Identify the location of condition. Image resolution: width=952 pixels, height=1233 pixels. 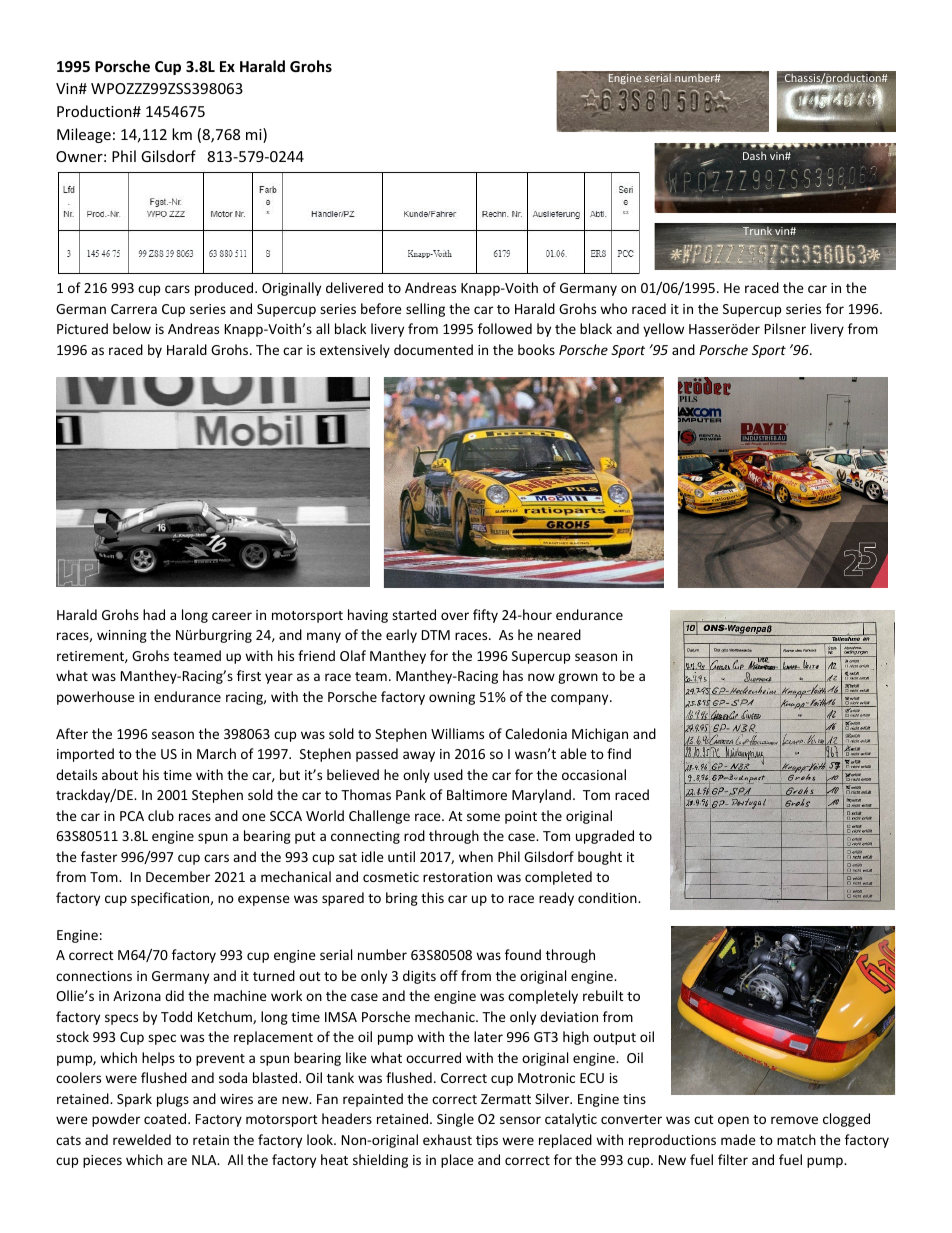
(608, 897).
